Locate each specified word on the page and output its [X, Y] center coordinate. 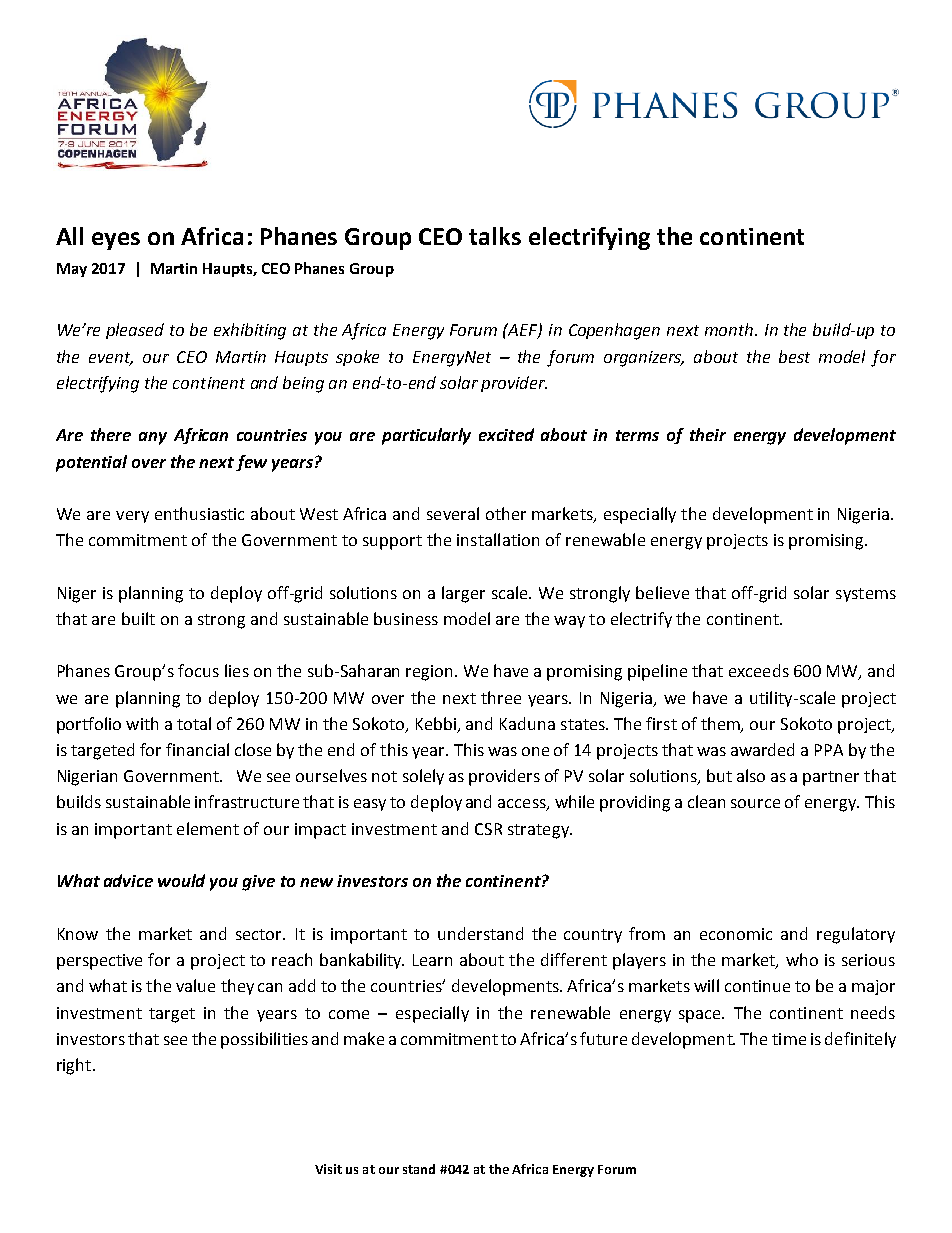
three [501, 697]
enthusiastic [199, 513]
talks [495, 236]
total [194, 723]
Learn [432, 960]
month [730, 329]
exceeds [759, 670]
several [453, 513]
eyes [116, 241]
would [181, 880]
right [75, 1066]
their [708, 434]
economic [736, 934]
